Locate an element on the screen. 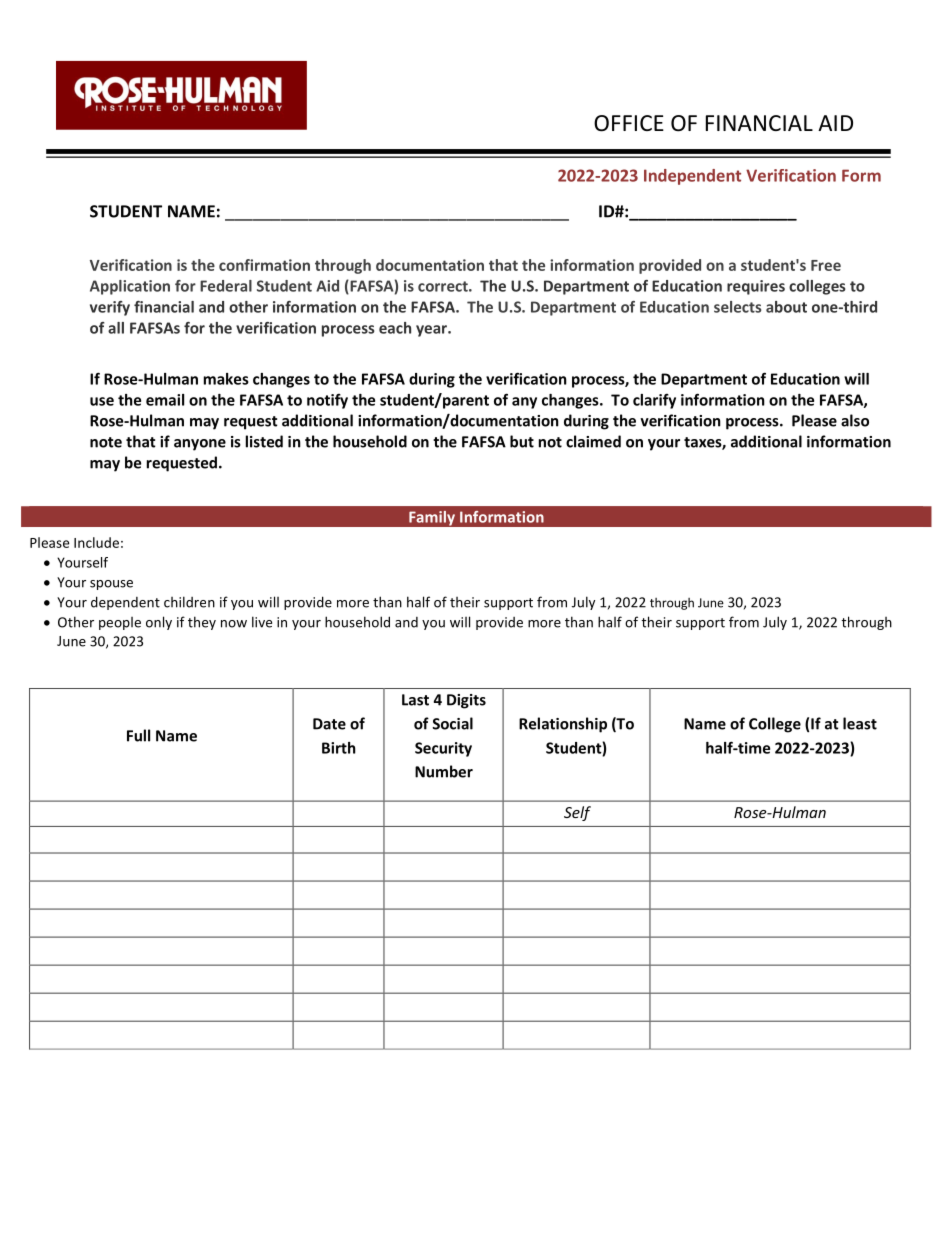 This screenshot has height=1233, width=952. Full is located at coordinates (138, 735).
